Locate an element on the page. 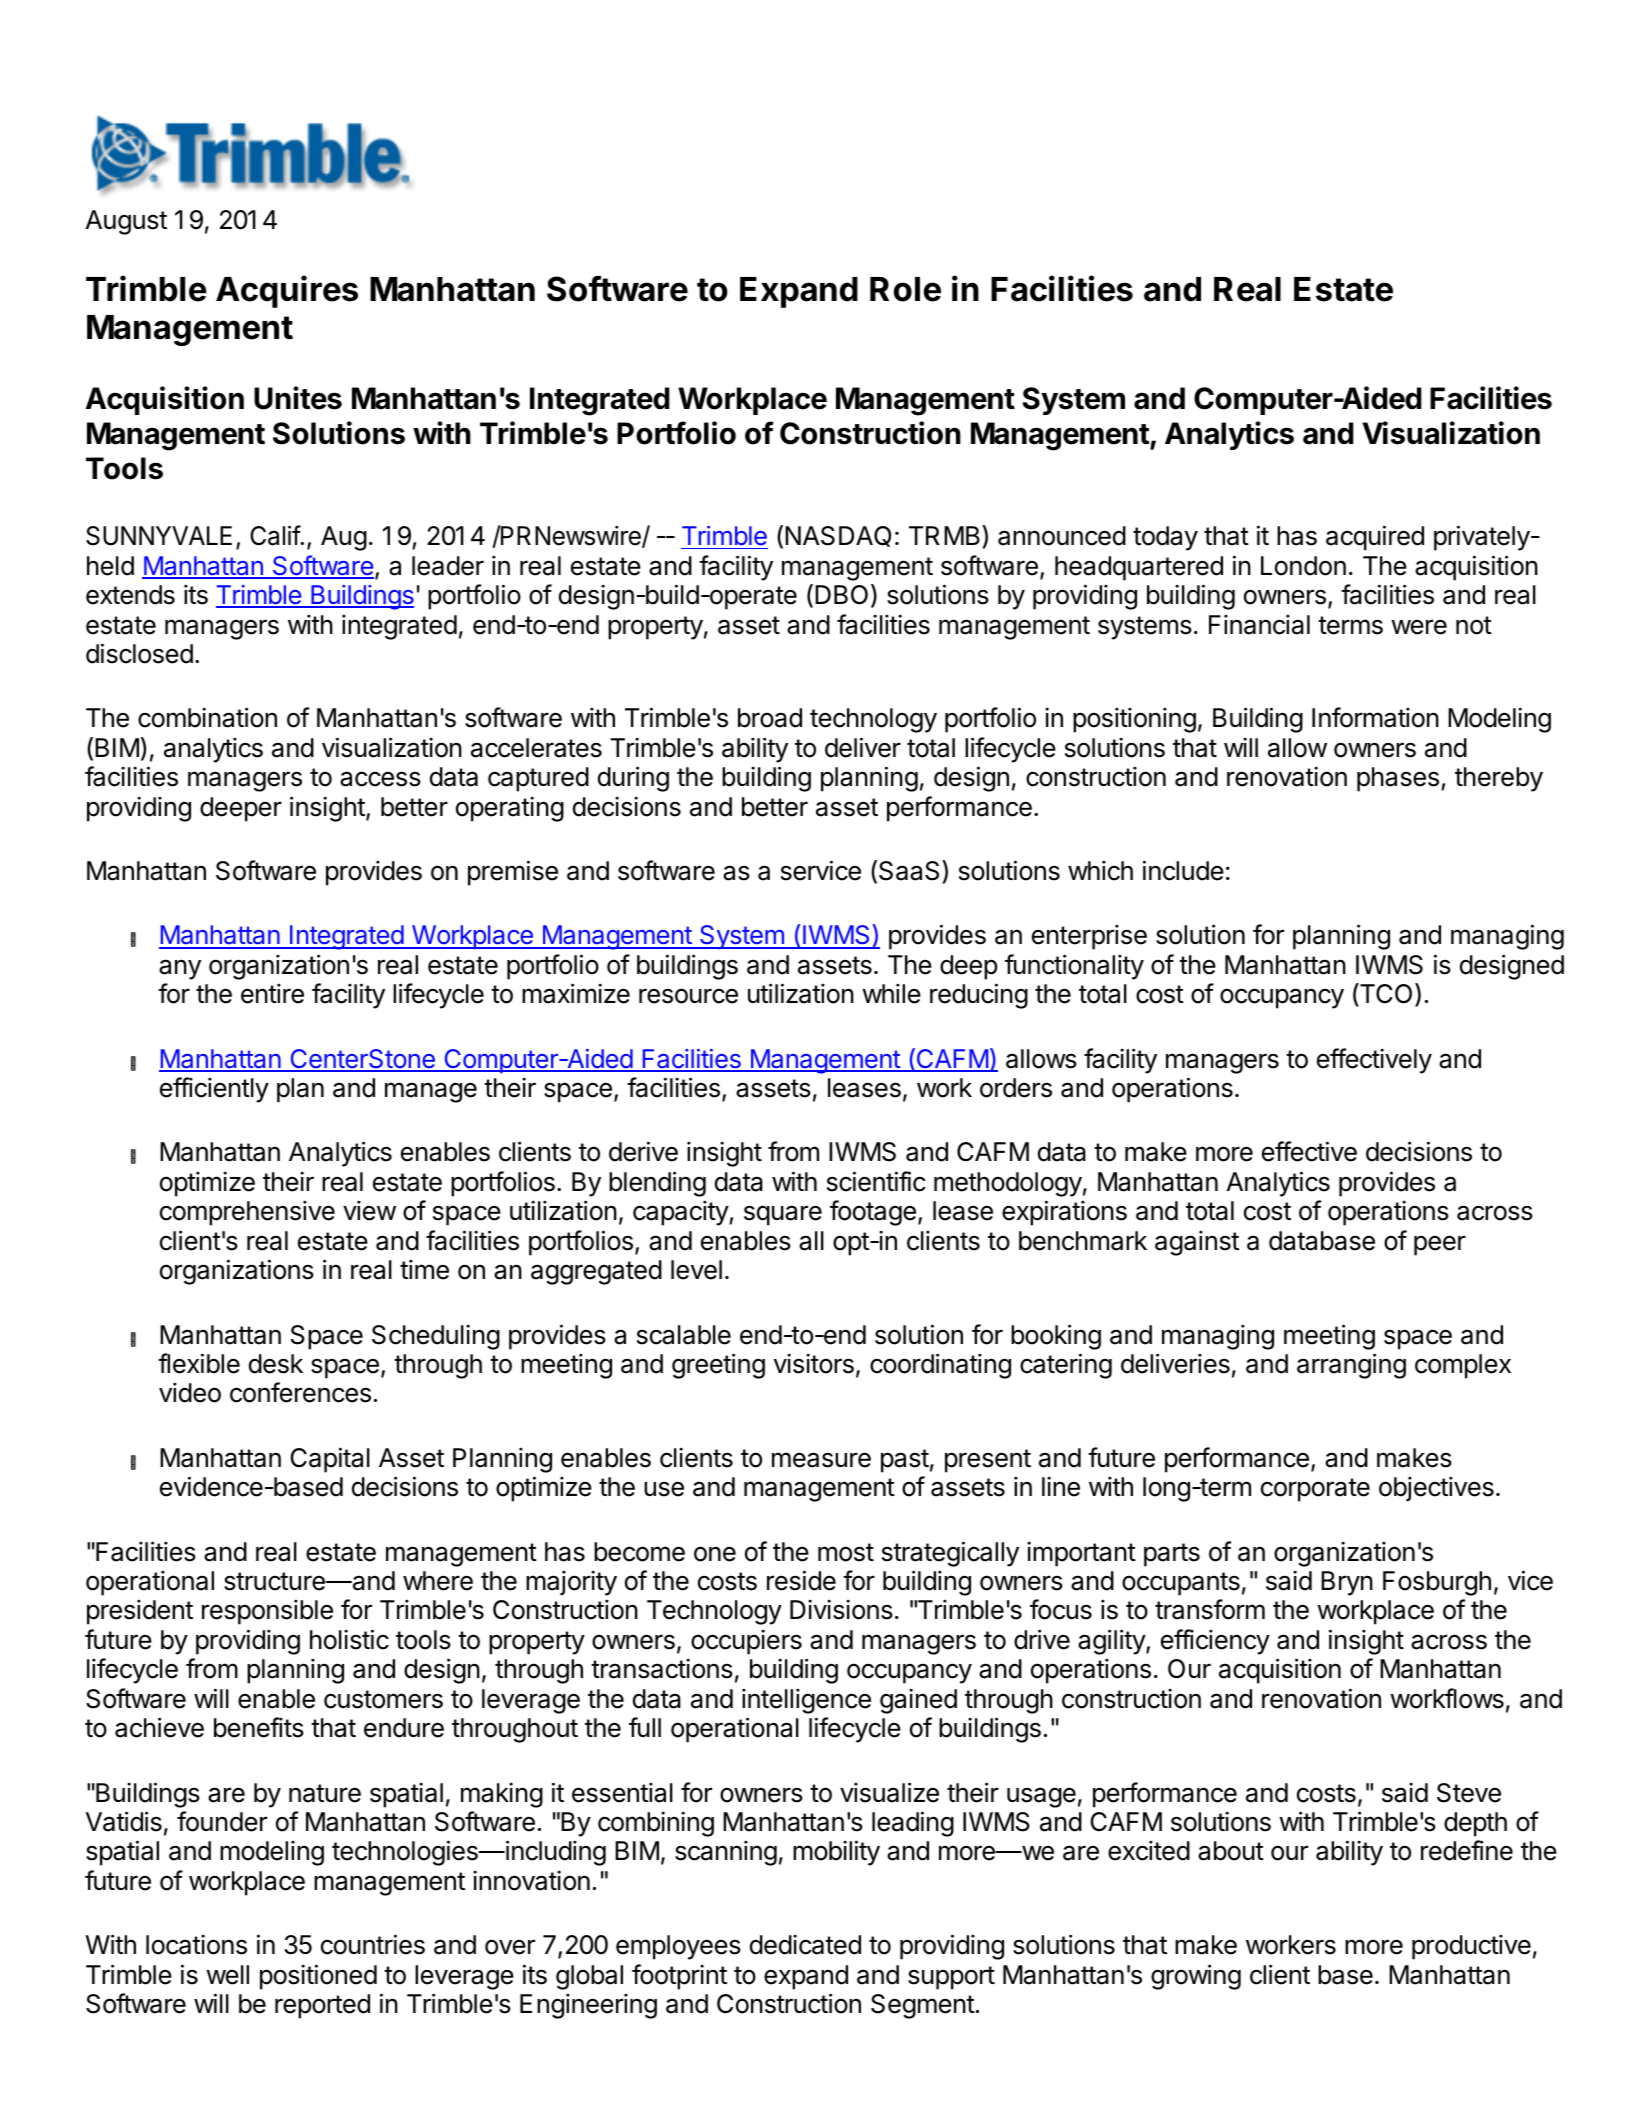 This document has height=2110, width=1631. acquired is located at coordinates (1375, 538).
